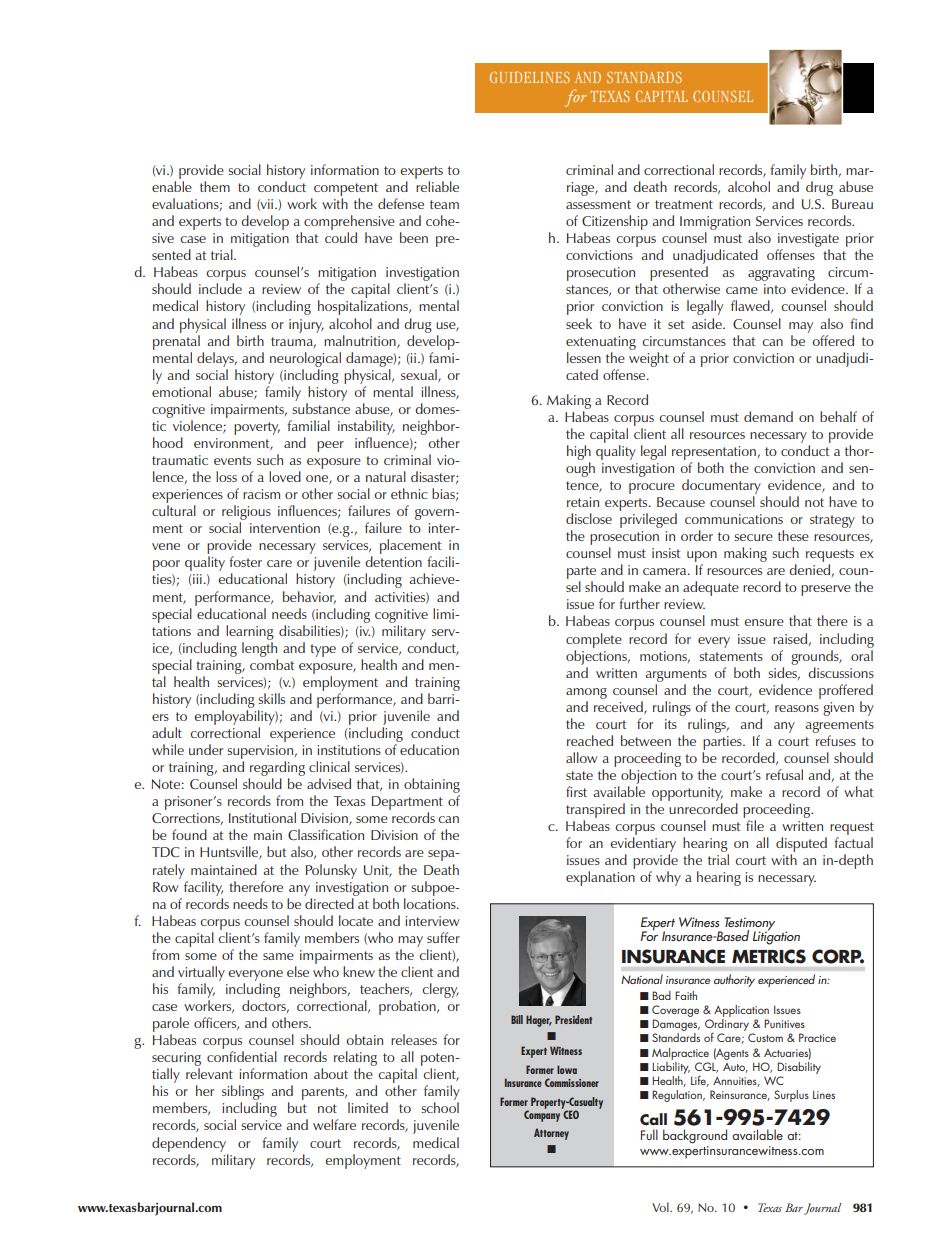  What do you see at coordinates (444, 204) in the screenshot?
I see `team` at bounding box center [444, 204].
